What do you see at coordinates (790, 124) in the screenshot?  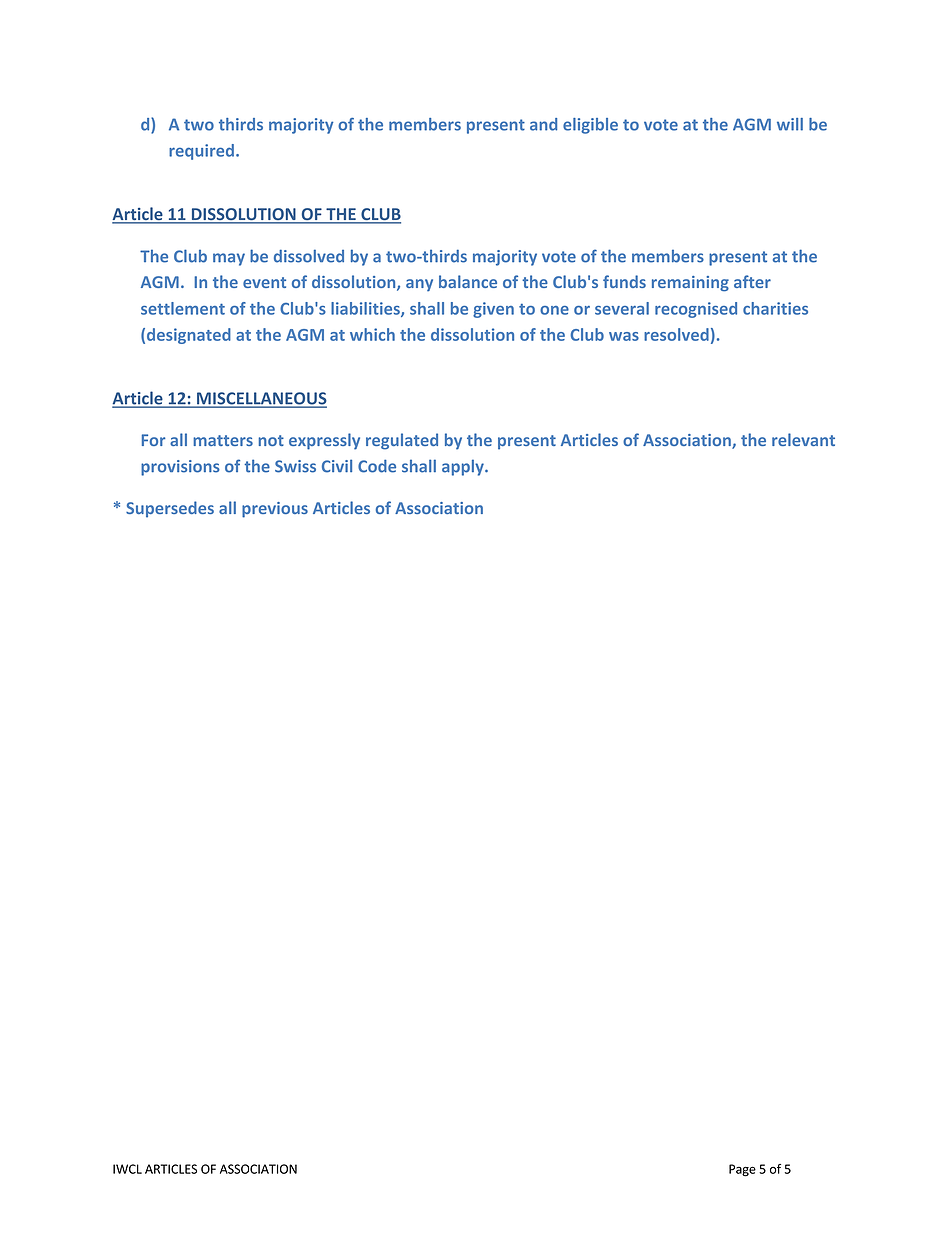 I see `will` at bounding box center [790, 124].
